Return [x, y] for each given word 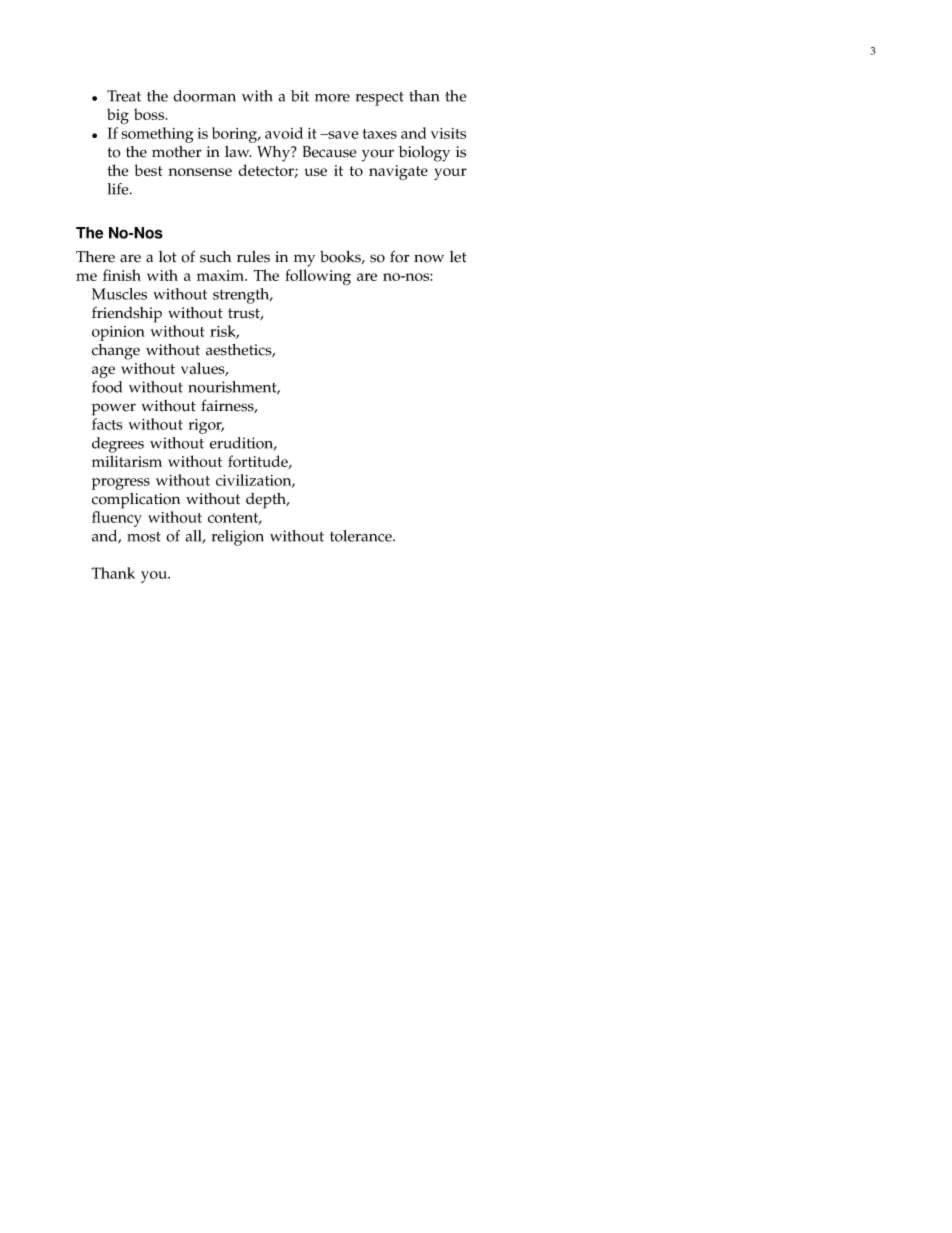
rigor [206, 426]
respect [379, 99]
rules [253, 257]
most [144, 537]
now [429, 258]
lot [168, 257]
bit [300, 96]
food [107, 387]
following [318, 277]
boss [150, 114]
